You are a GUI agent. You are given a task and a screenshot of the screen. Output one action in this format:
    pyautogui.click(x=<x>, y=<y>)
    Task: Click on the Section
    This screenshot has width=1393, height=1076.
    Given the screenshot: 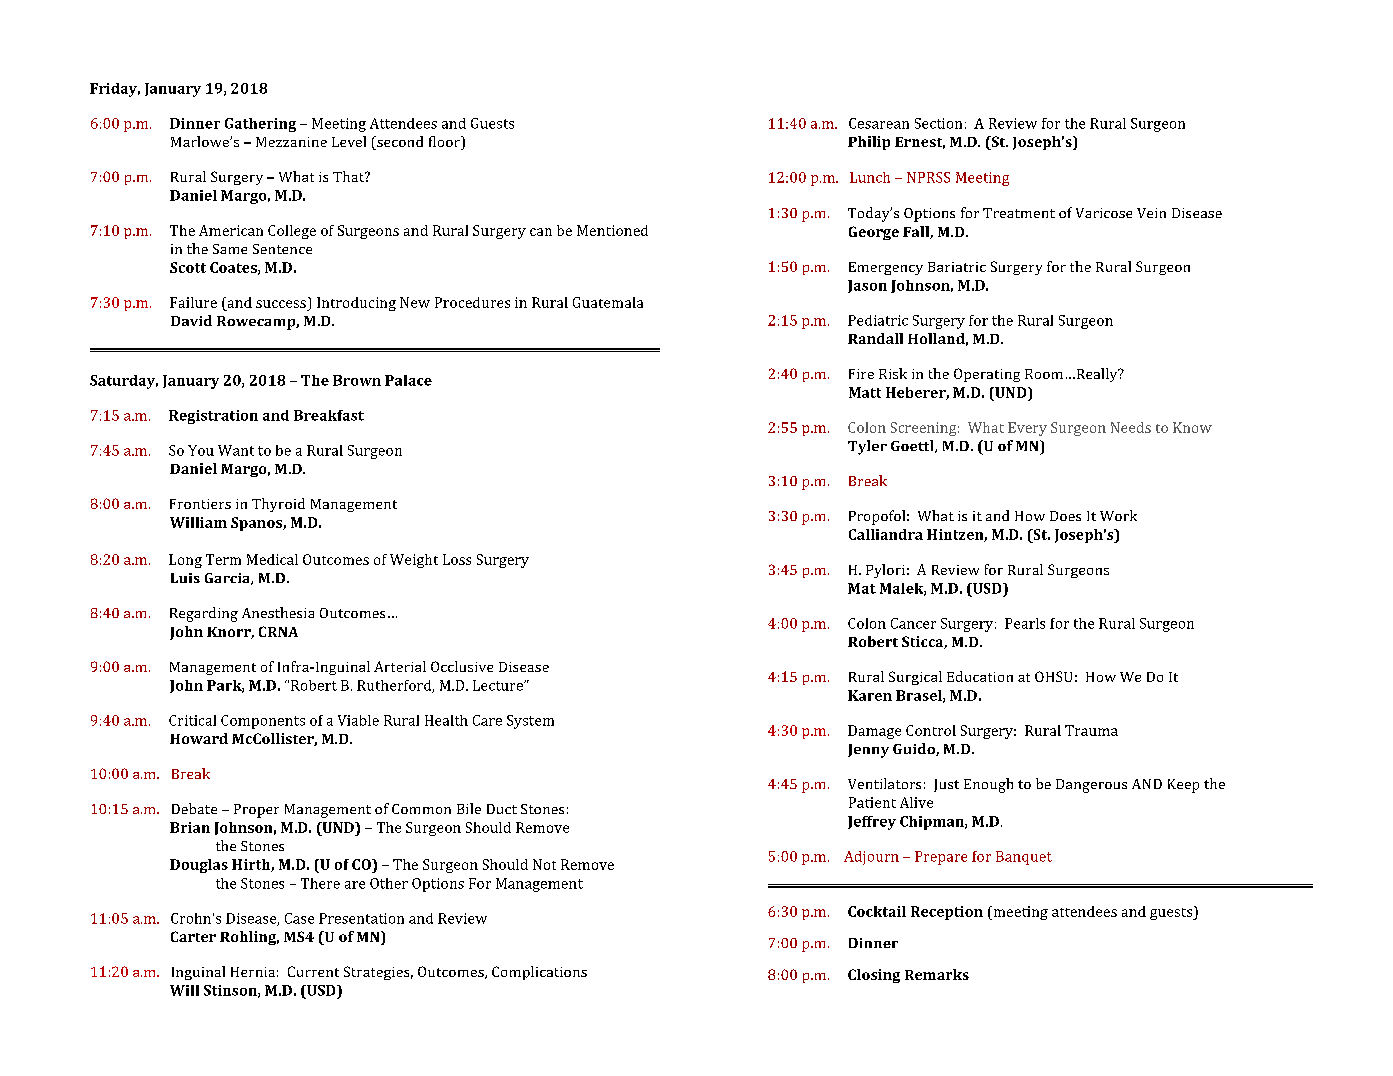 What is the action you would take?
    pyautogui.click(x=938, y=123)
